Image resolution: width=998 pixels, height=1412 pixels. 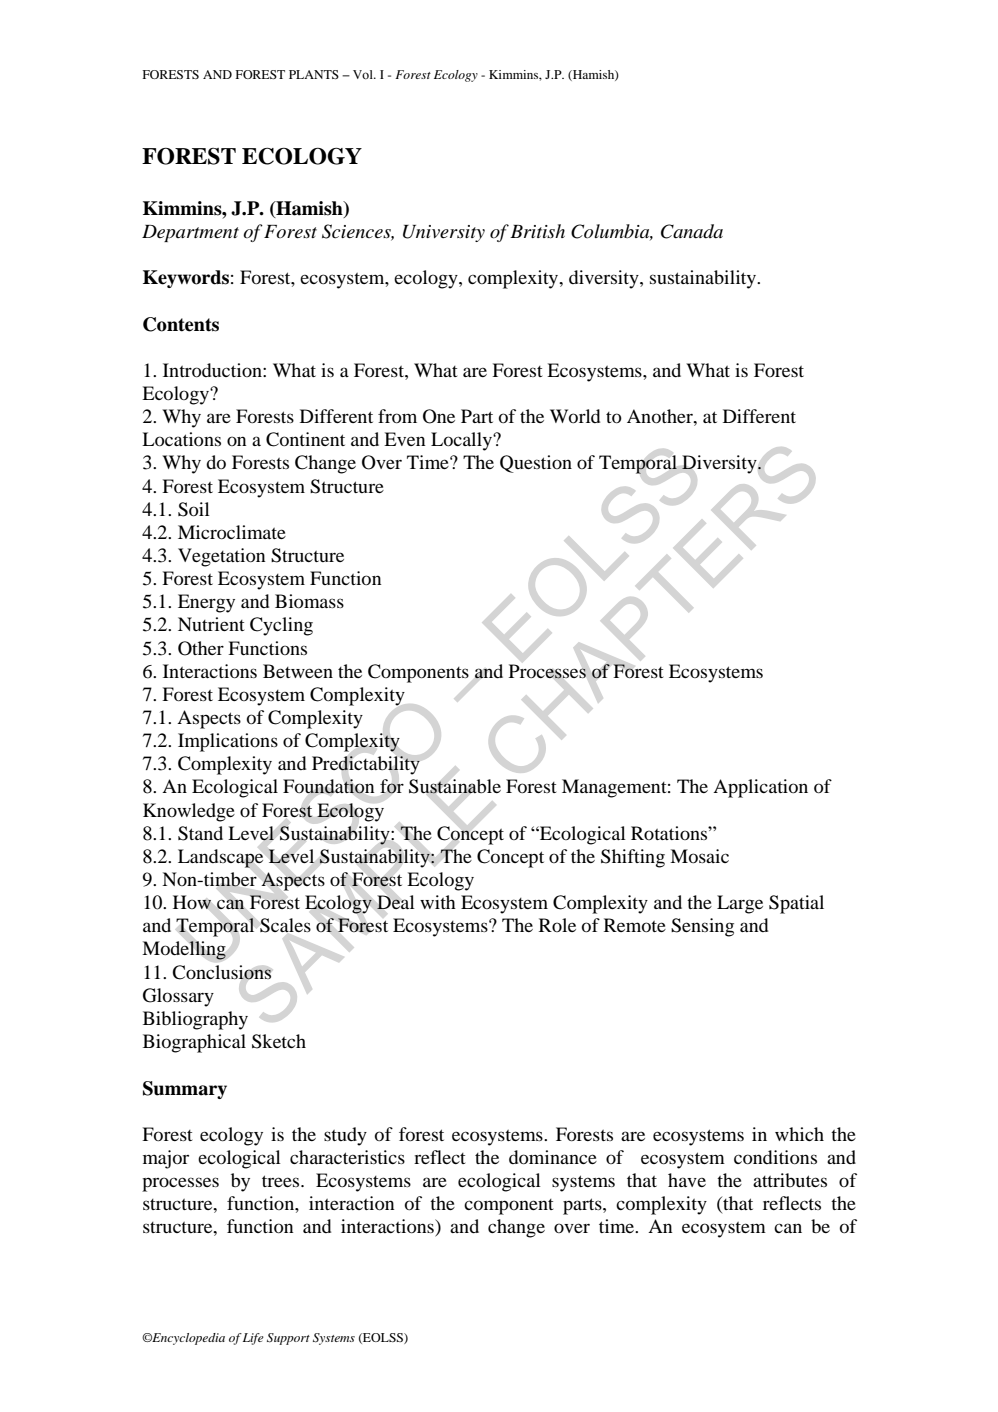 What do you see at coordinates (228, 742) in the document?
I see `Implications` at bounding box center [228, 742].
